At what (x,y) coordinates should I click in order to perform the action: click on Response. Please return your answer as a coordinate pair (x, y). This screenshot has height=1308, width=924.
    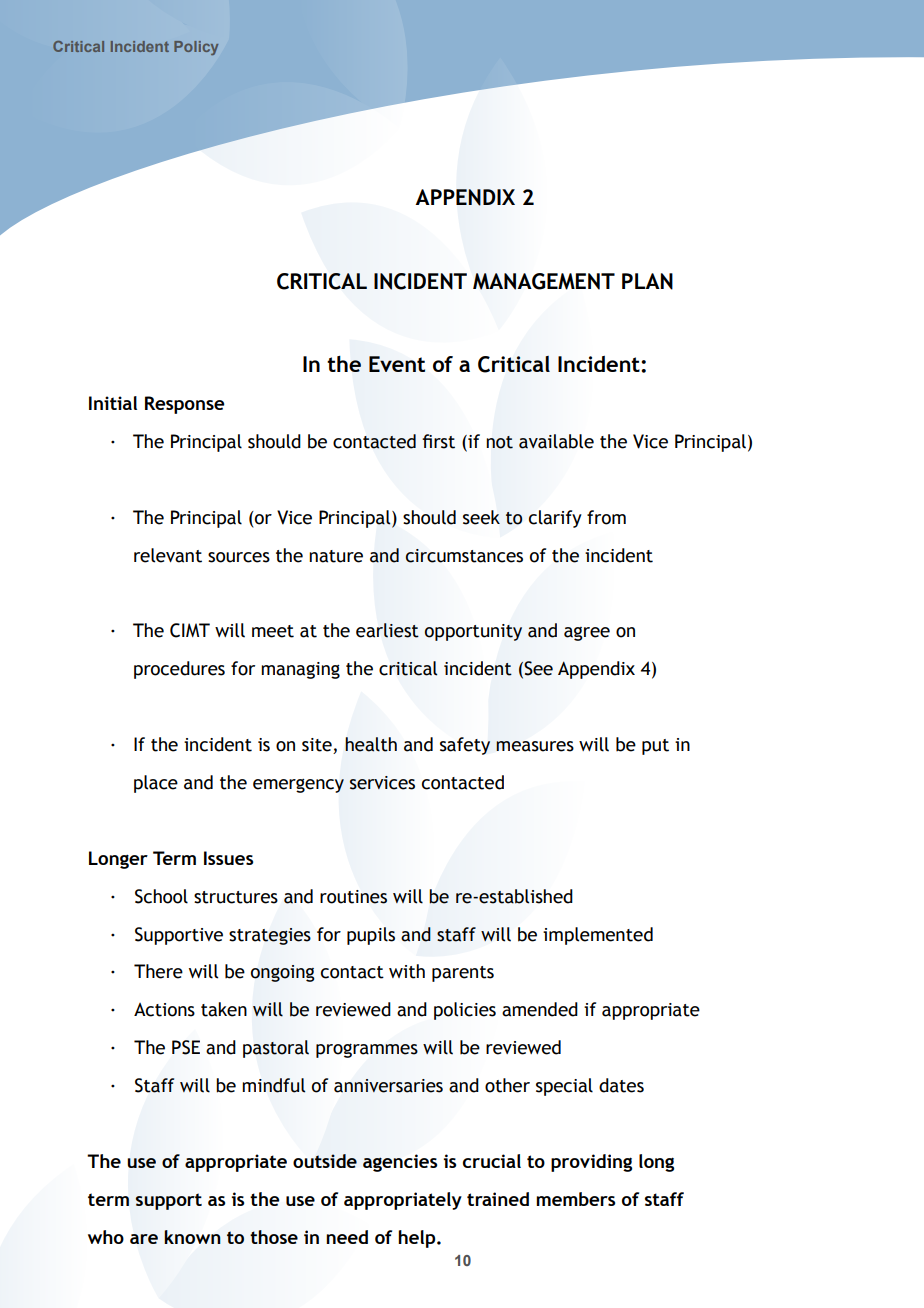
    Looking at the image, I should click on (185, 405).
